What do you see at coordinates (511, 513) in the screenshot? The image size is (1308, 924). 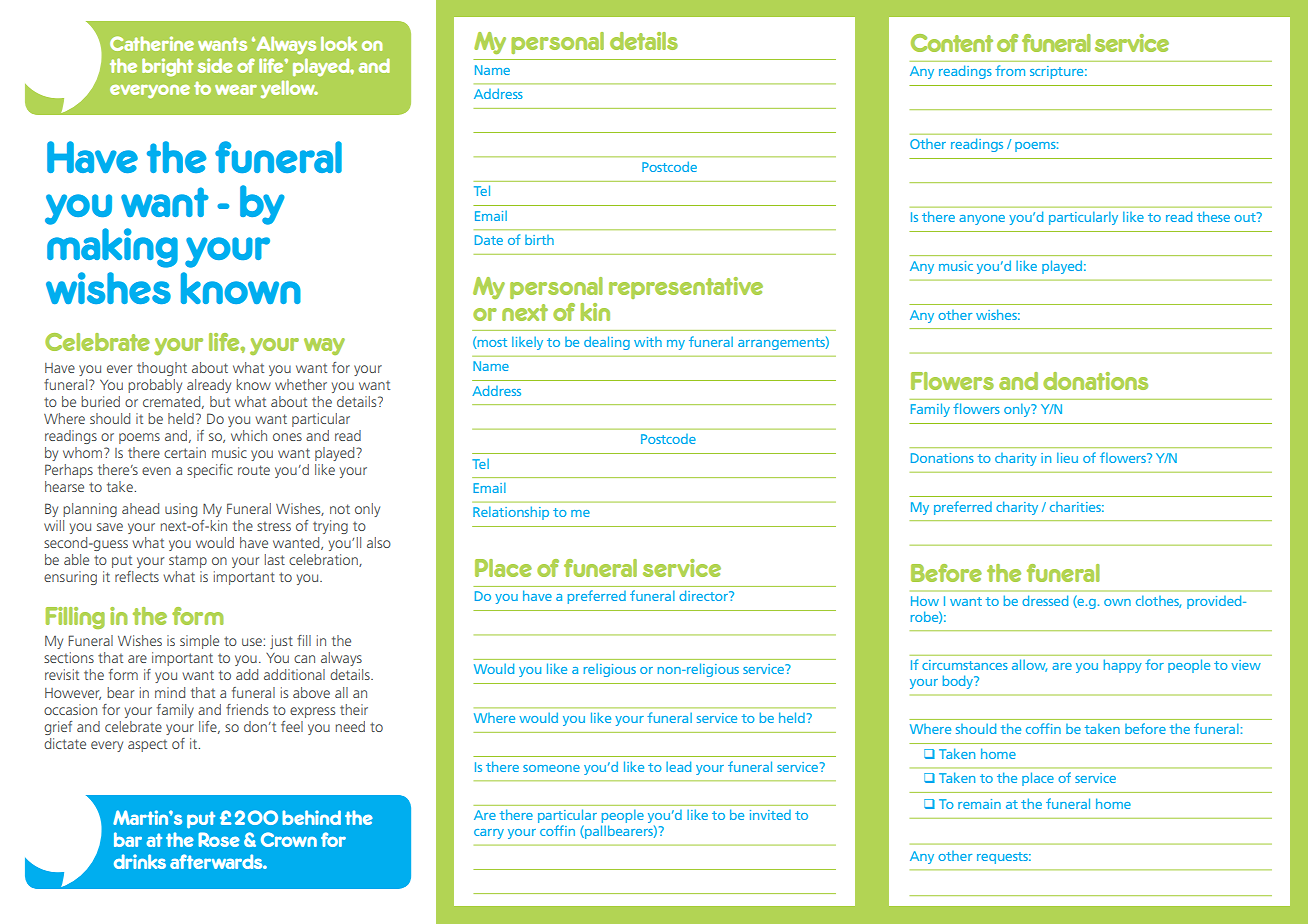 I see `Relationship` at bounding box center [511, 513].
